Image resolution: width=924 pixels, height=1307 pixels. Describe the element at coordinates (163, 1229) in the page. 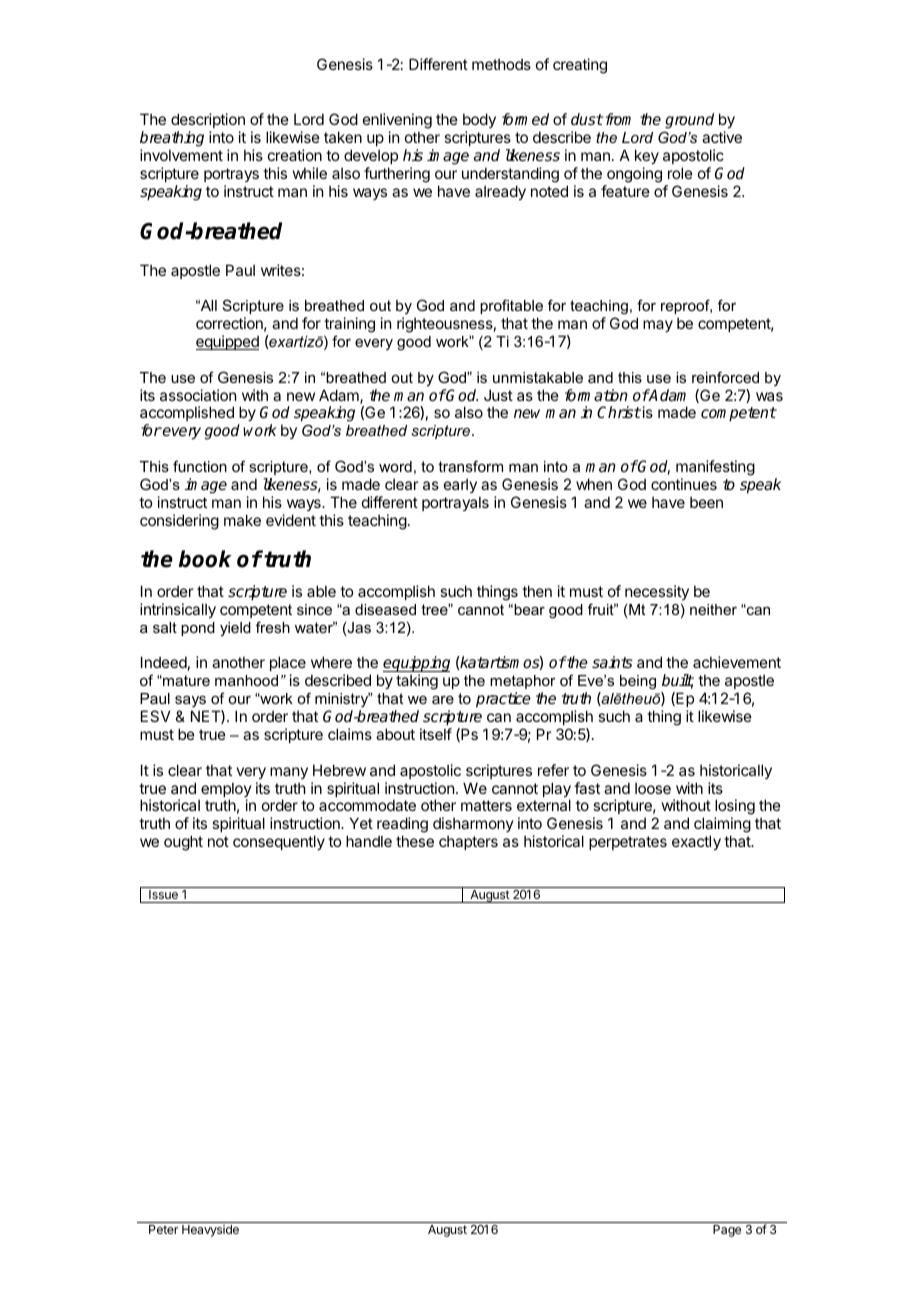

I see `Peter` at that location.
